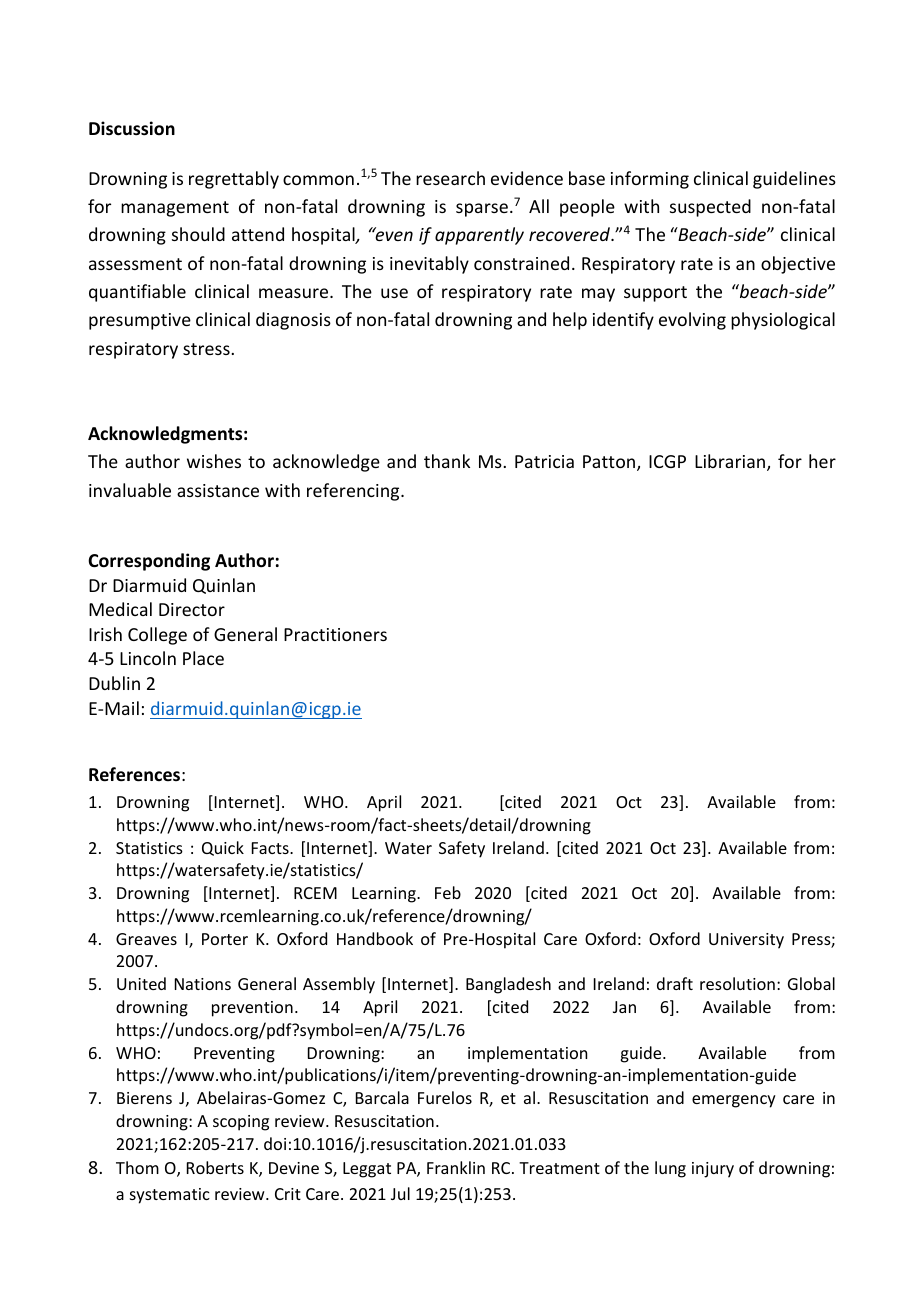 This page has height=1309, width=924. What do you see at coordinates (448, 892) in the page?
I see `Feb` at bounding box center [448, 892].
